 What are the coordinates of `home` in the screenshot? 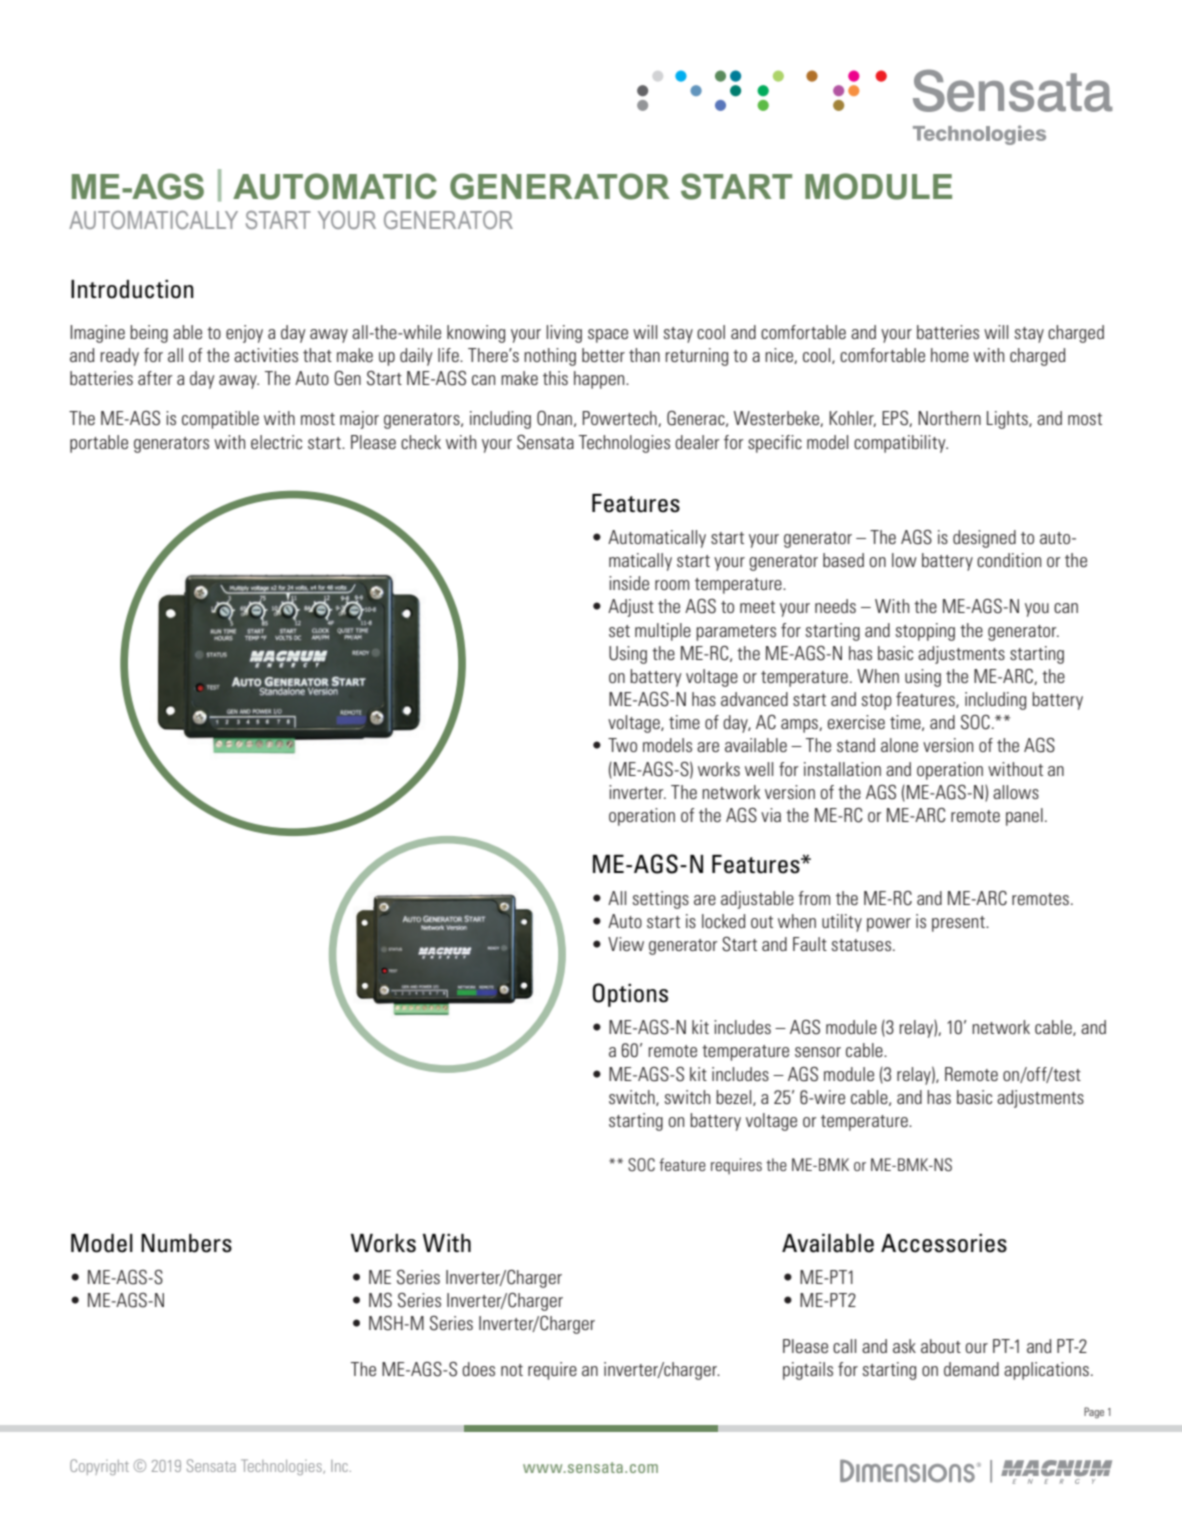 It's located at (950, 355).
